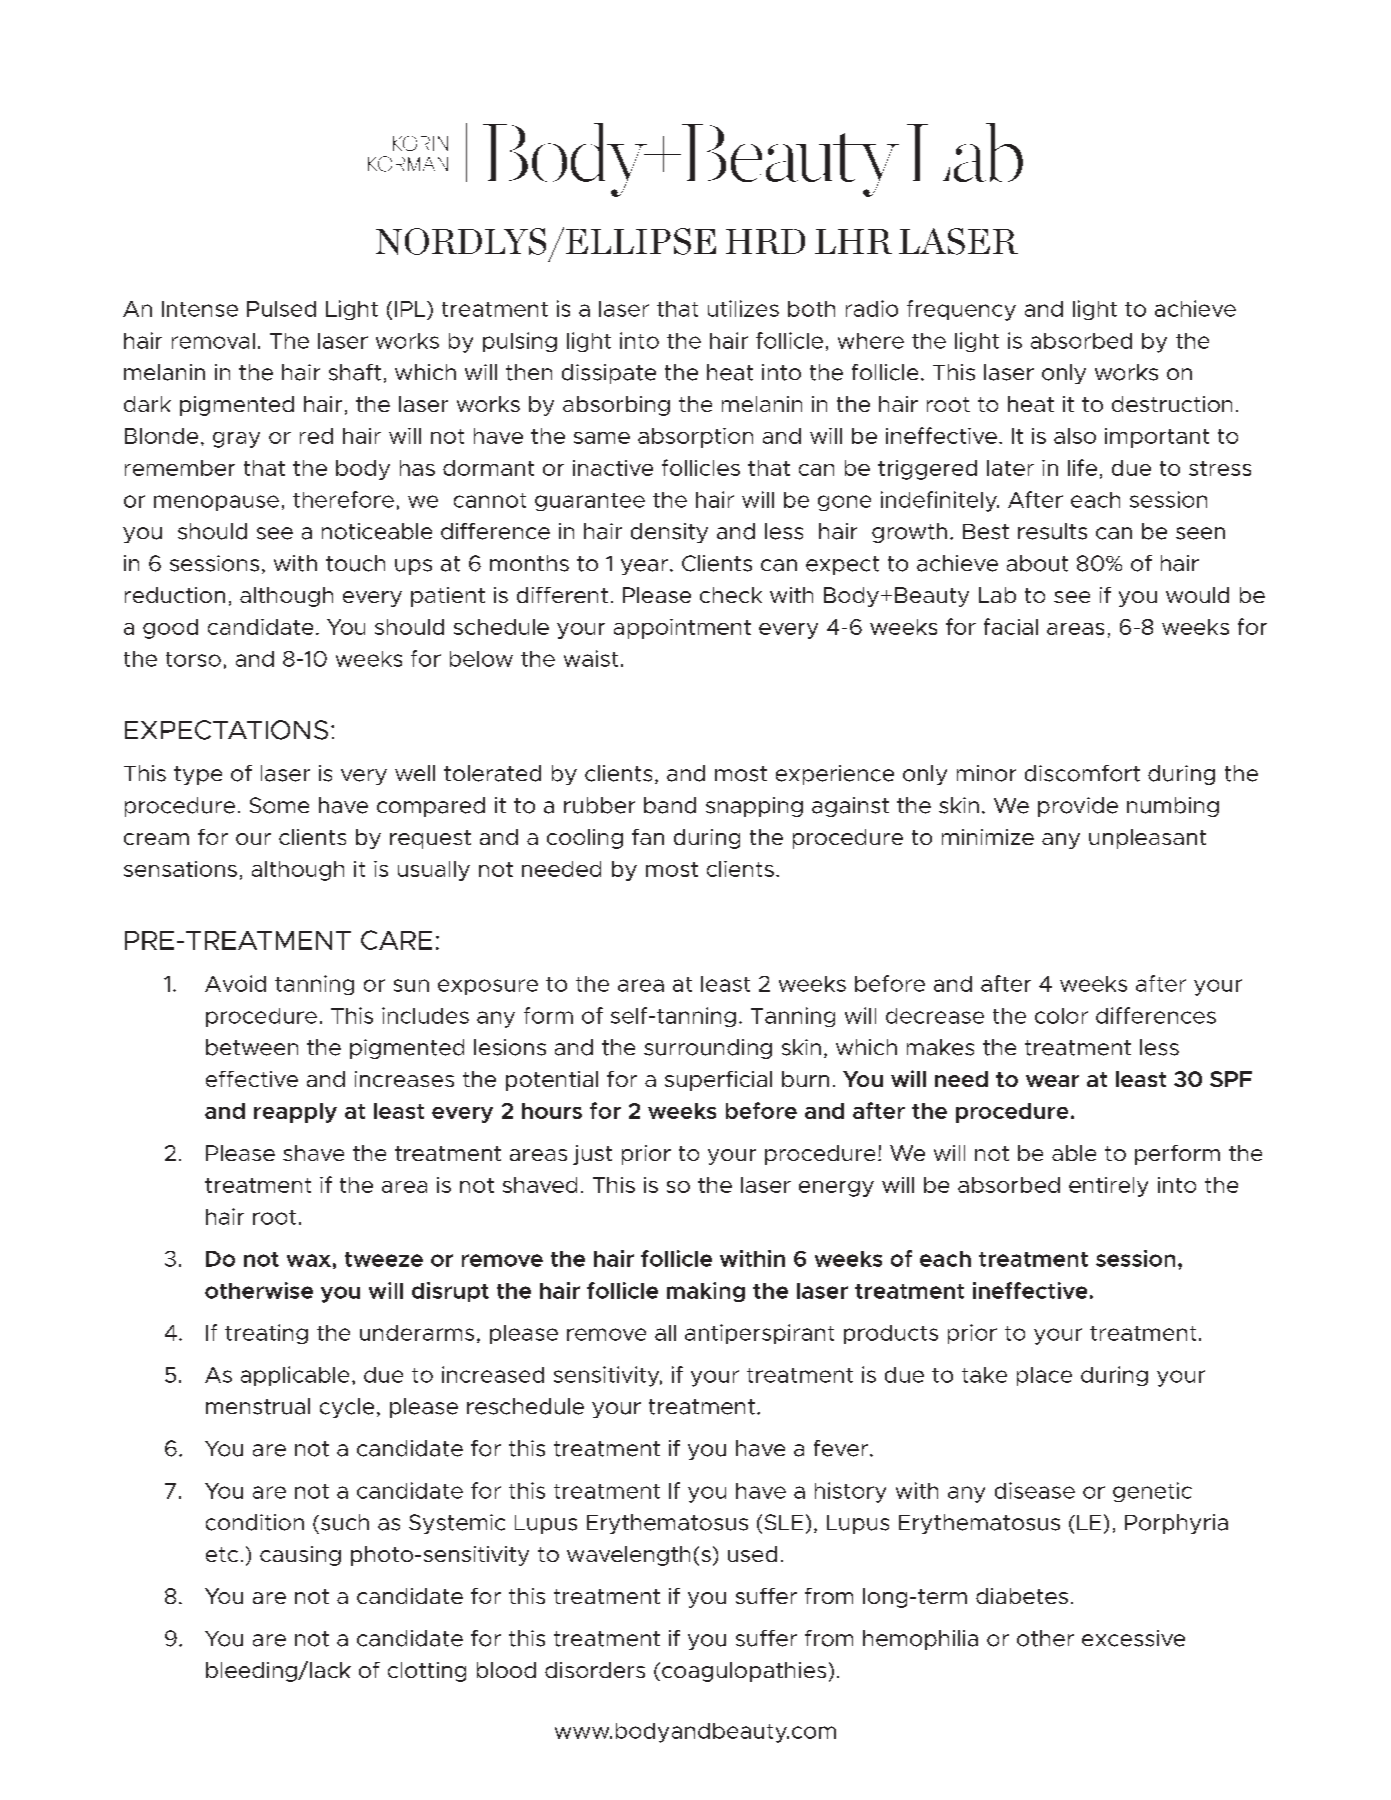  Describe the element at coordinates (743, 308) in the screenshot. I see `utilizes` at that location.
